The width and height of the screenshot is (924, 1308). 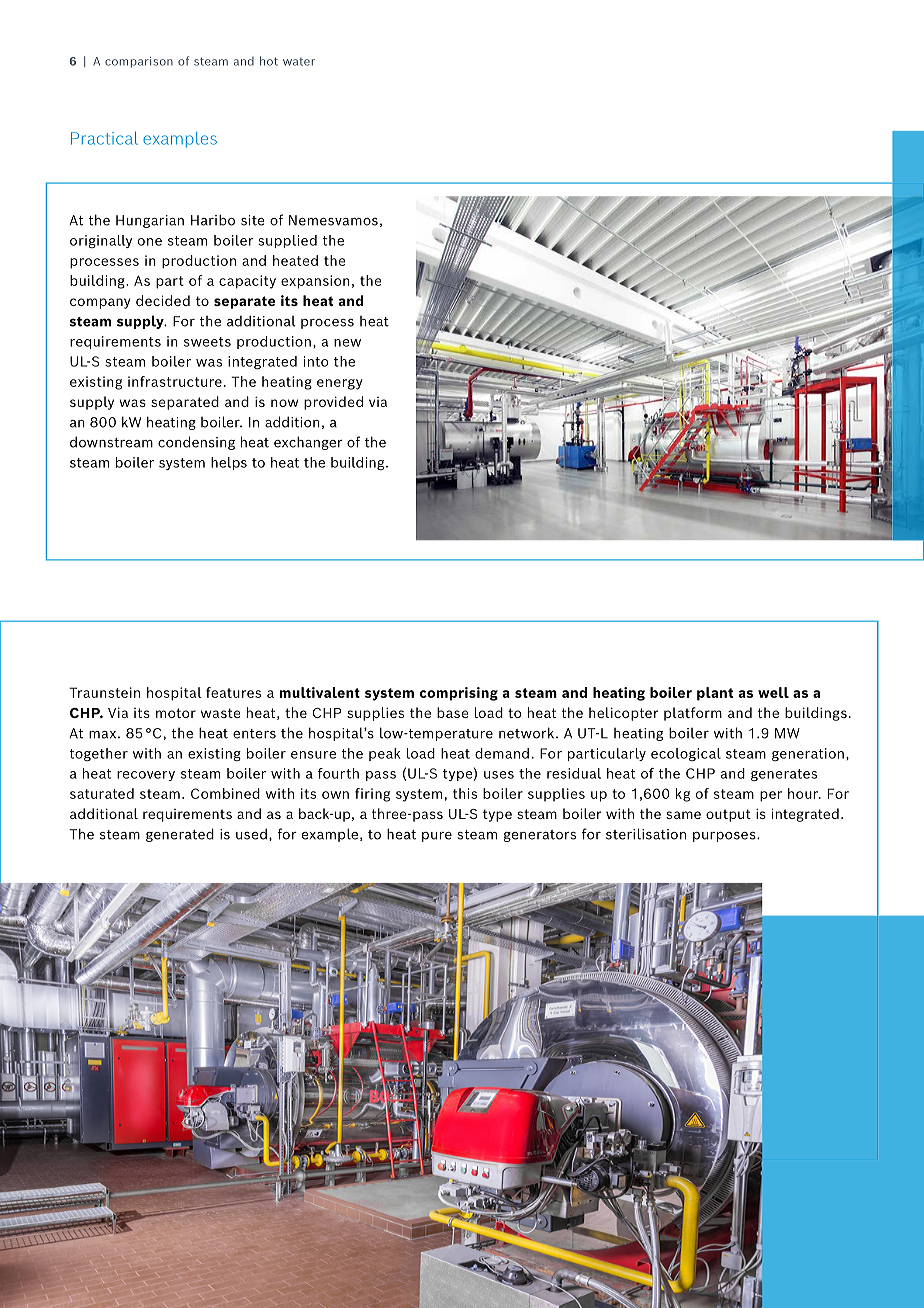 What do you see at coordinates (715, 694) in the screenshot?
I see `plant` at bounding box center [715, 694].
